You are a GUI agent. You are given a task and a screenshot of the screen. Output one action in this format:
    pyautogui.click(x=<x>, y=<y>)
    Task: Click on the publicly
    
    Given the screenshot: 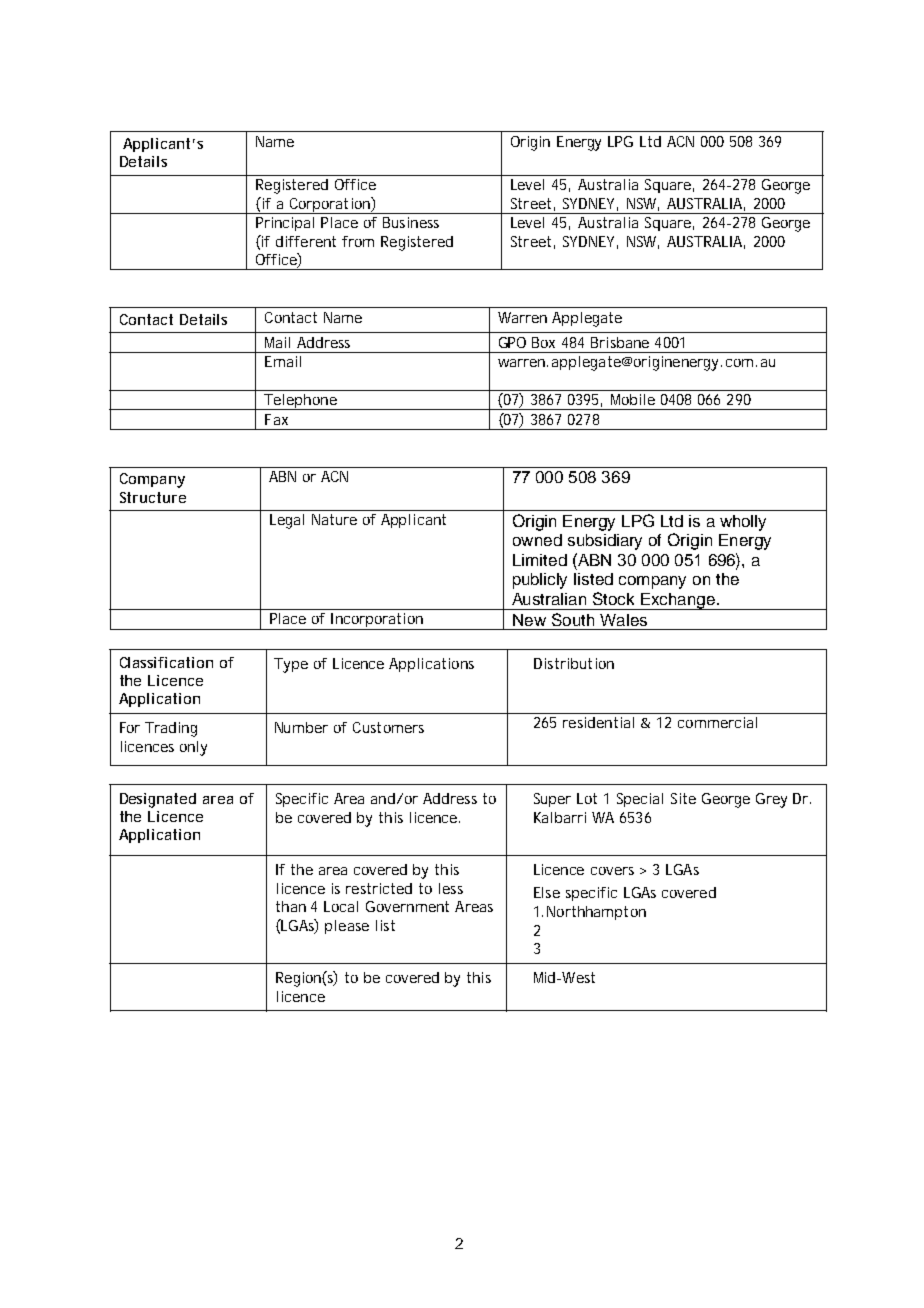 What is the action you would take?
    pyautogui.click(x=540, y=581)
